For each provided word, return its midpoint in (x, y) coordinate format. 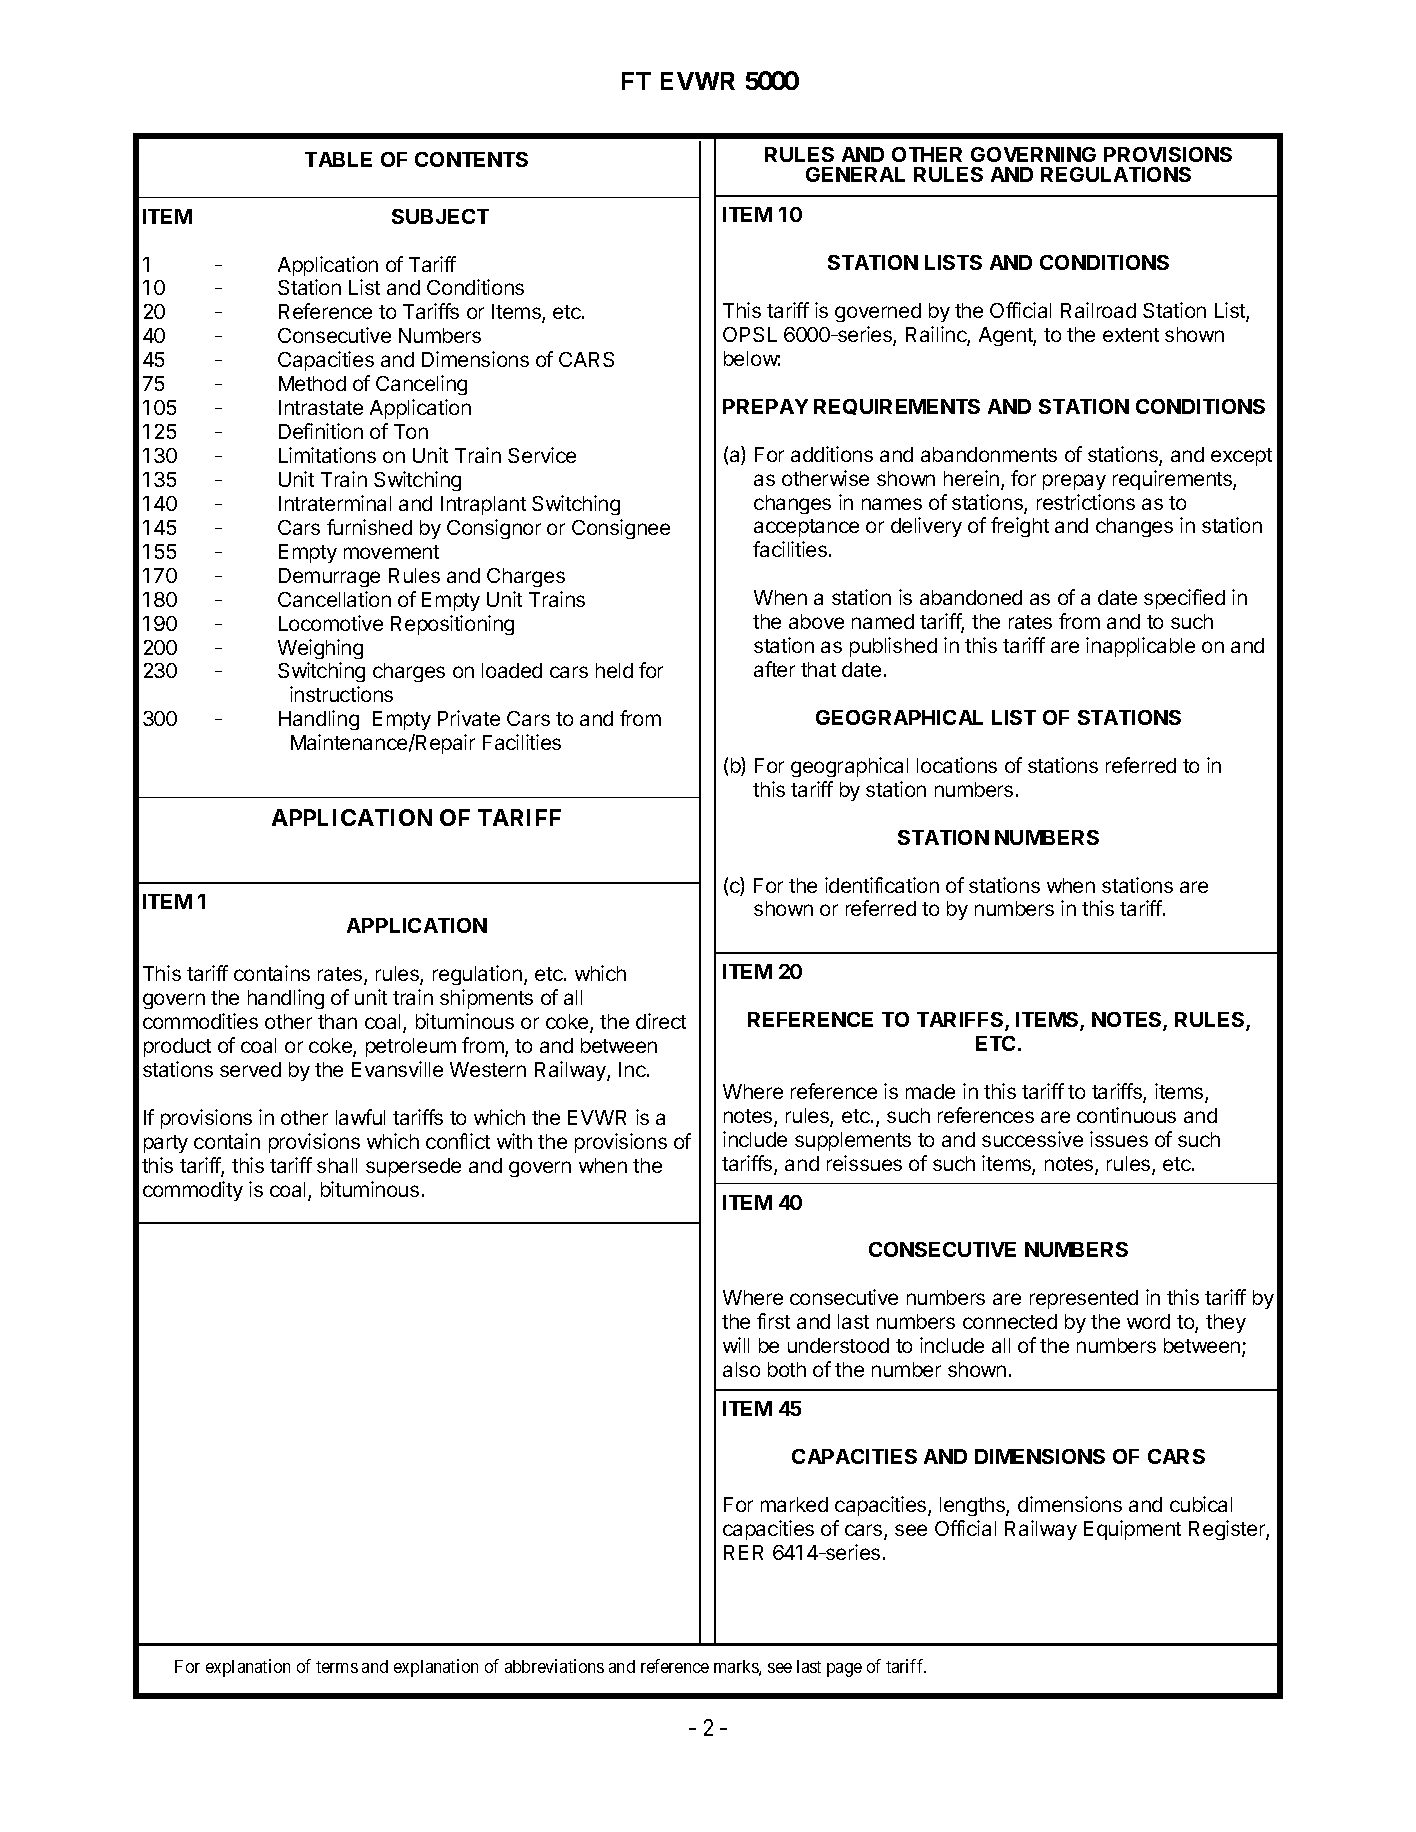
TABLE (338, 159)
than (337, 1021)
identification (882, 885)
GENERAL (855, 174)
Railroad (1098, 310)
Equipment (1132, 1530)
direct (661, 1021)
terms (337, 1667)
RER (743, 1552)
